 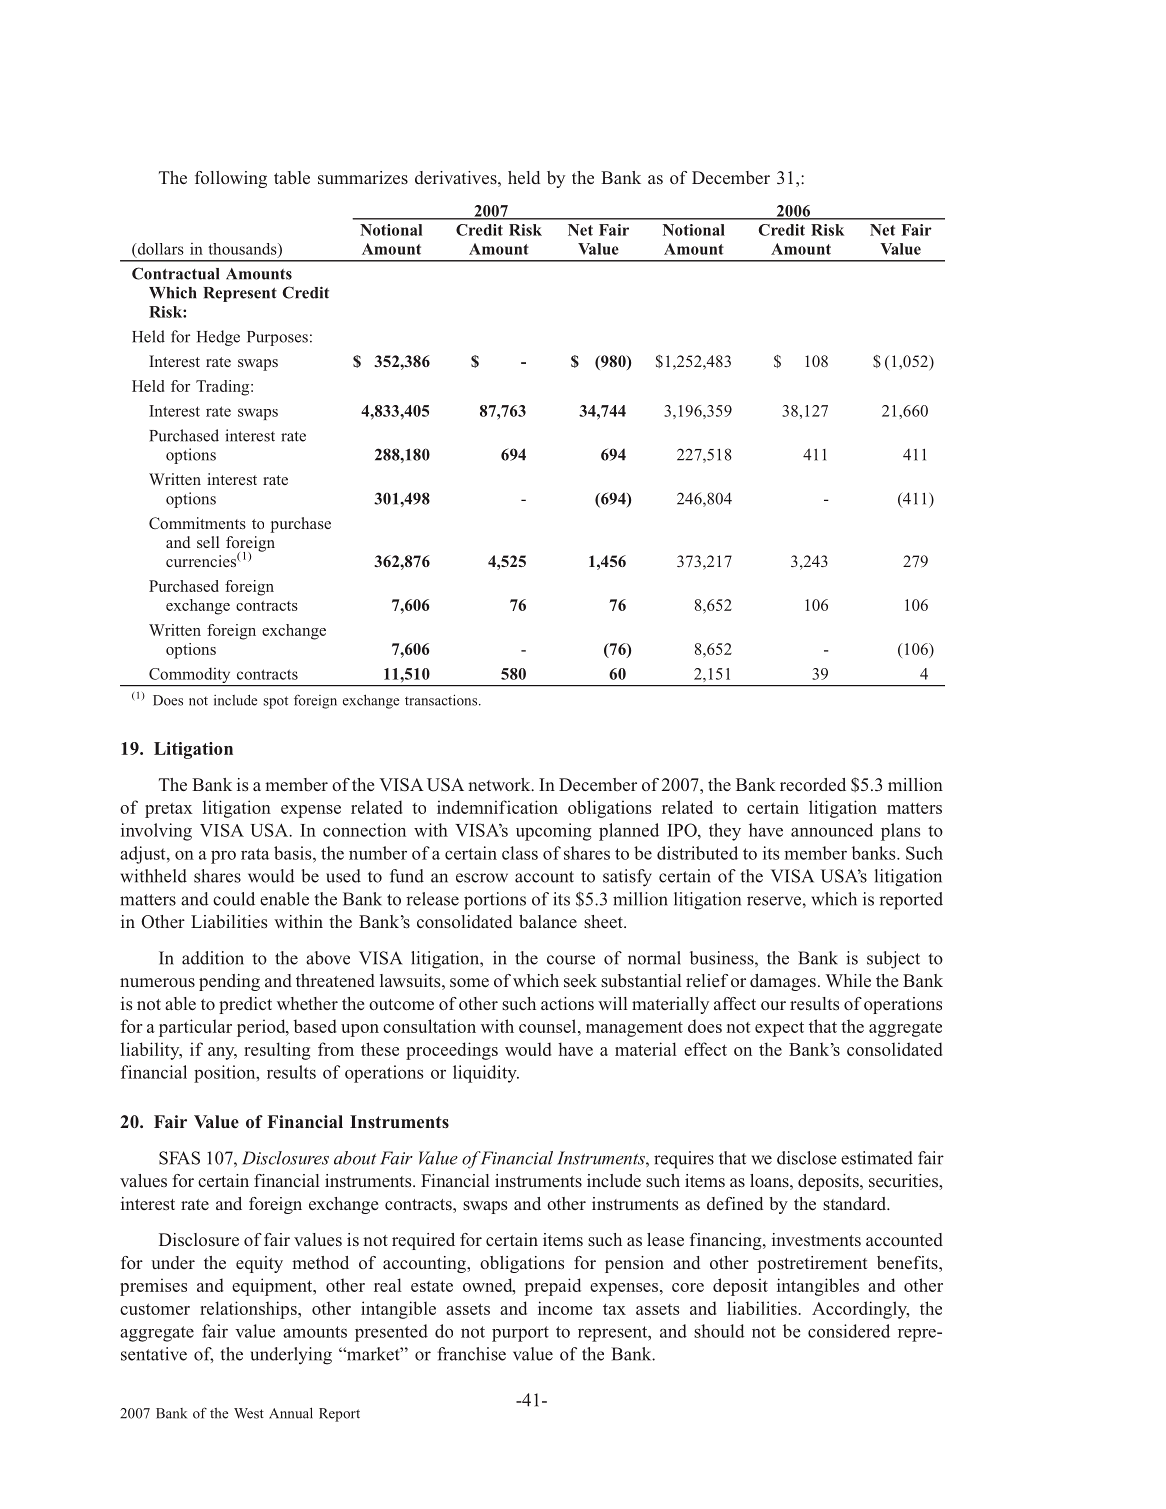 What do you see at coordinates (520, 1334) in the screenshot?
I see `purport` at bounding box center [520, 1334].
